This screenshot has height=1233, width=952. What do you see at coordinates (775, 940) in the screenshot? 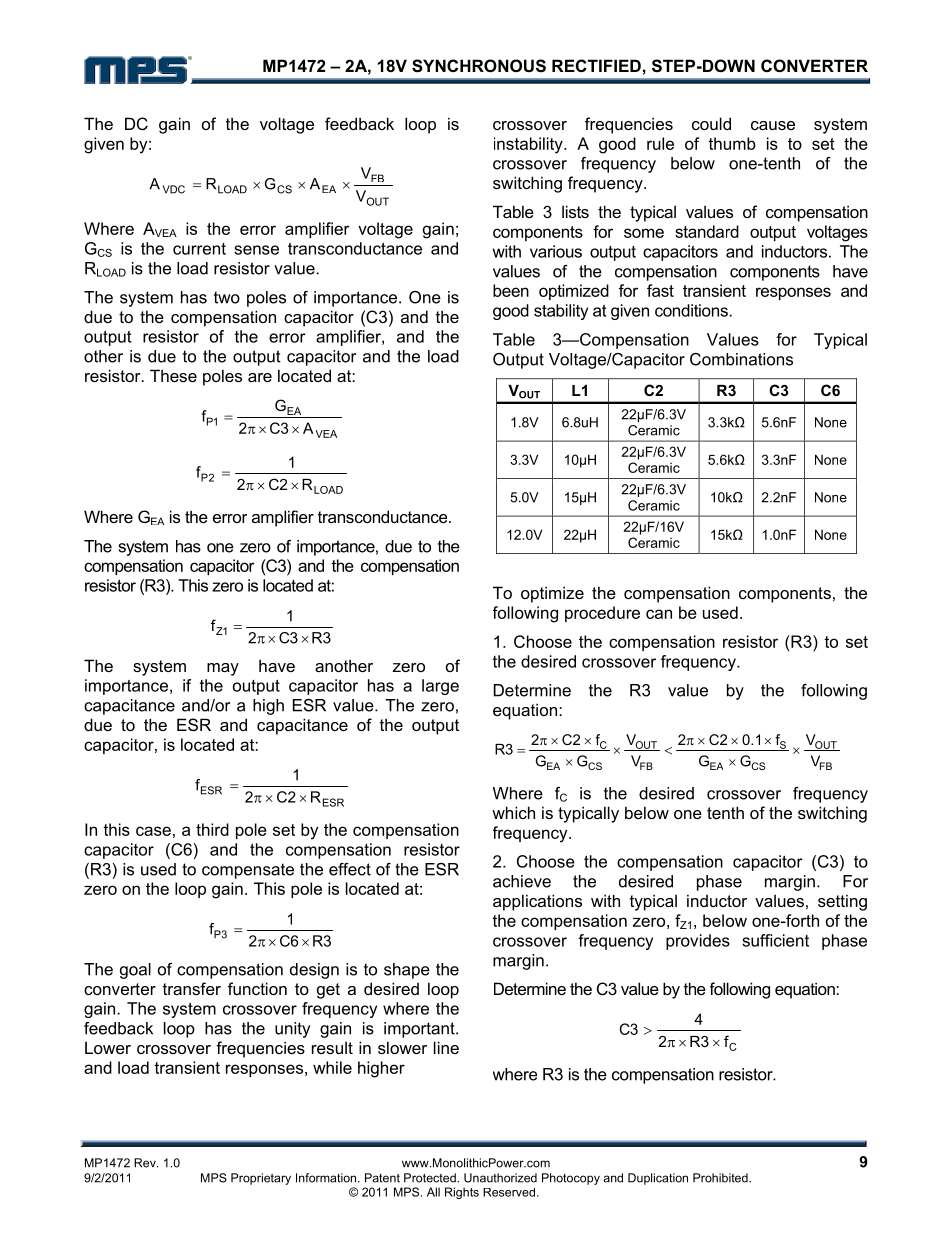
I see `sufficient` at bounding box center [775, 940].
